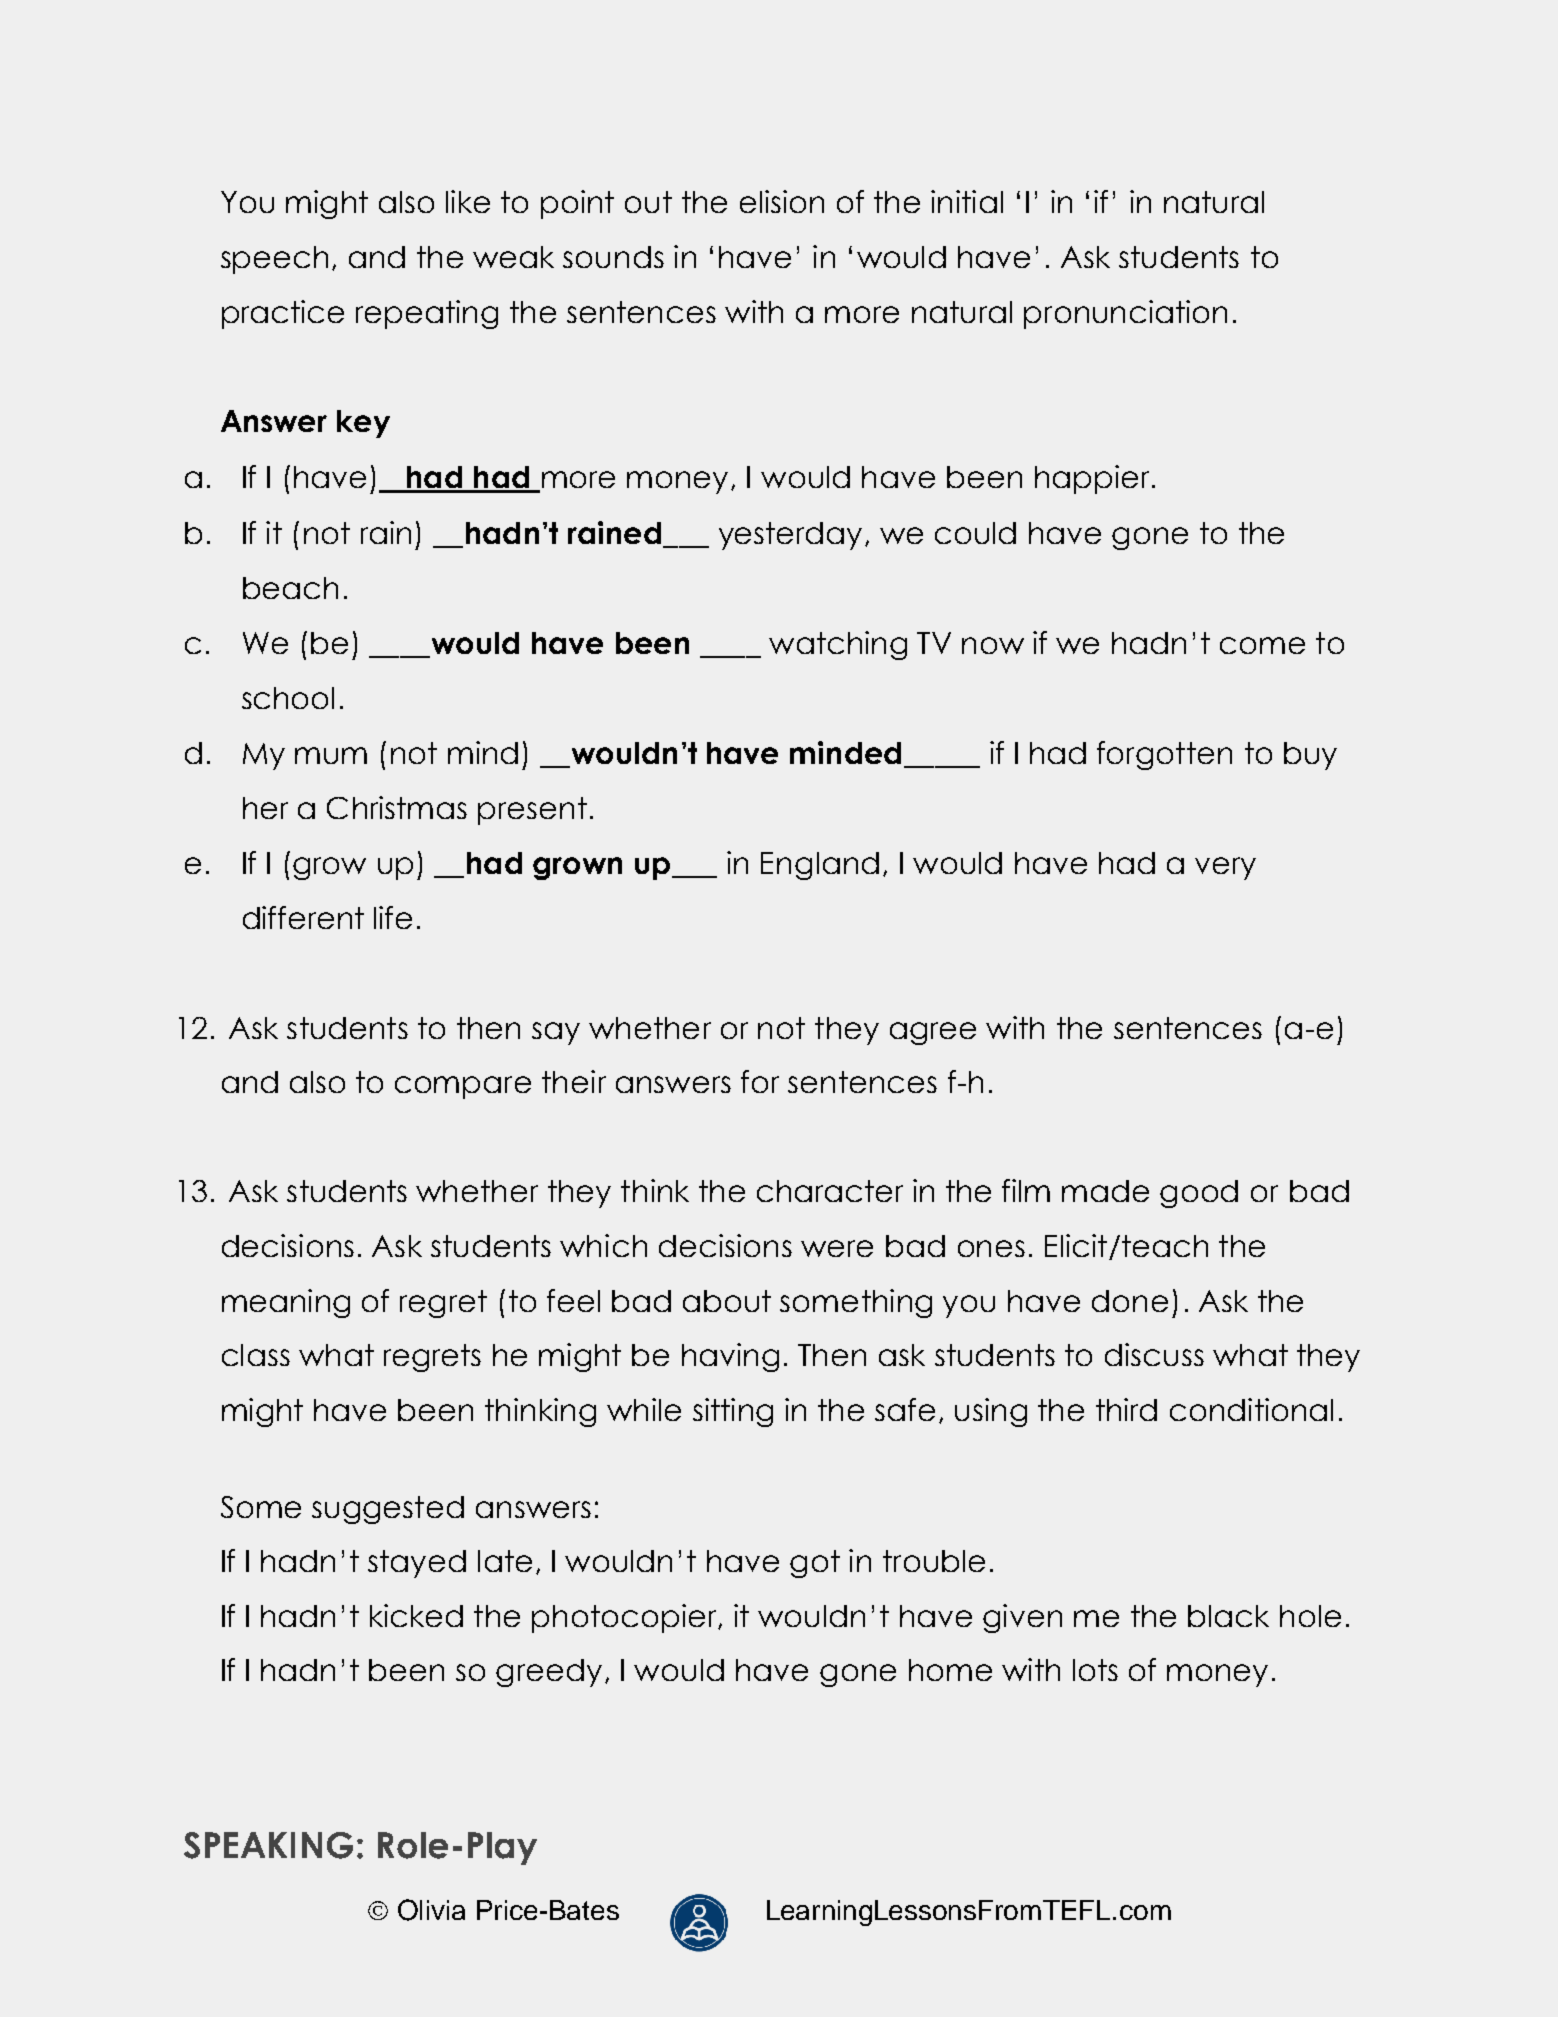 The height and width of the screenshot is (2017, 1558). I want to click on come, so click(1262, 645).
